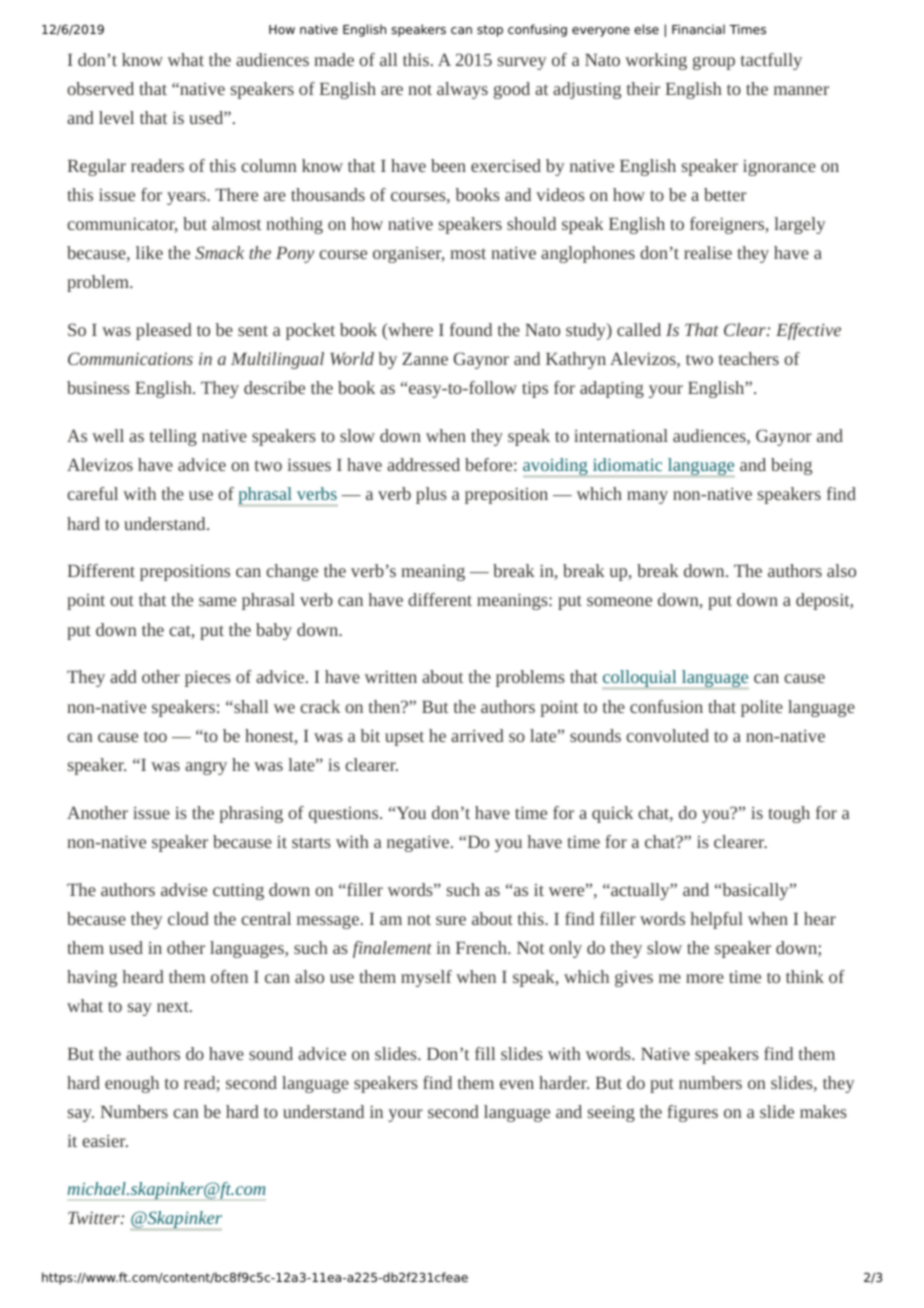  Describe the element at coordinates (462, 90) in the screenshot. I see `always` at that location.
